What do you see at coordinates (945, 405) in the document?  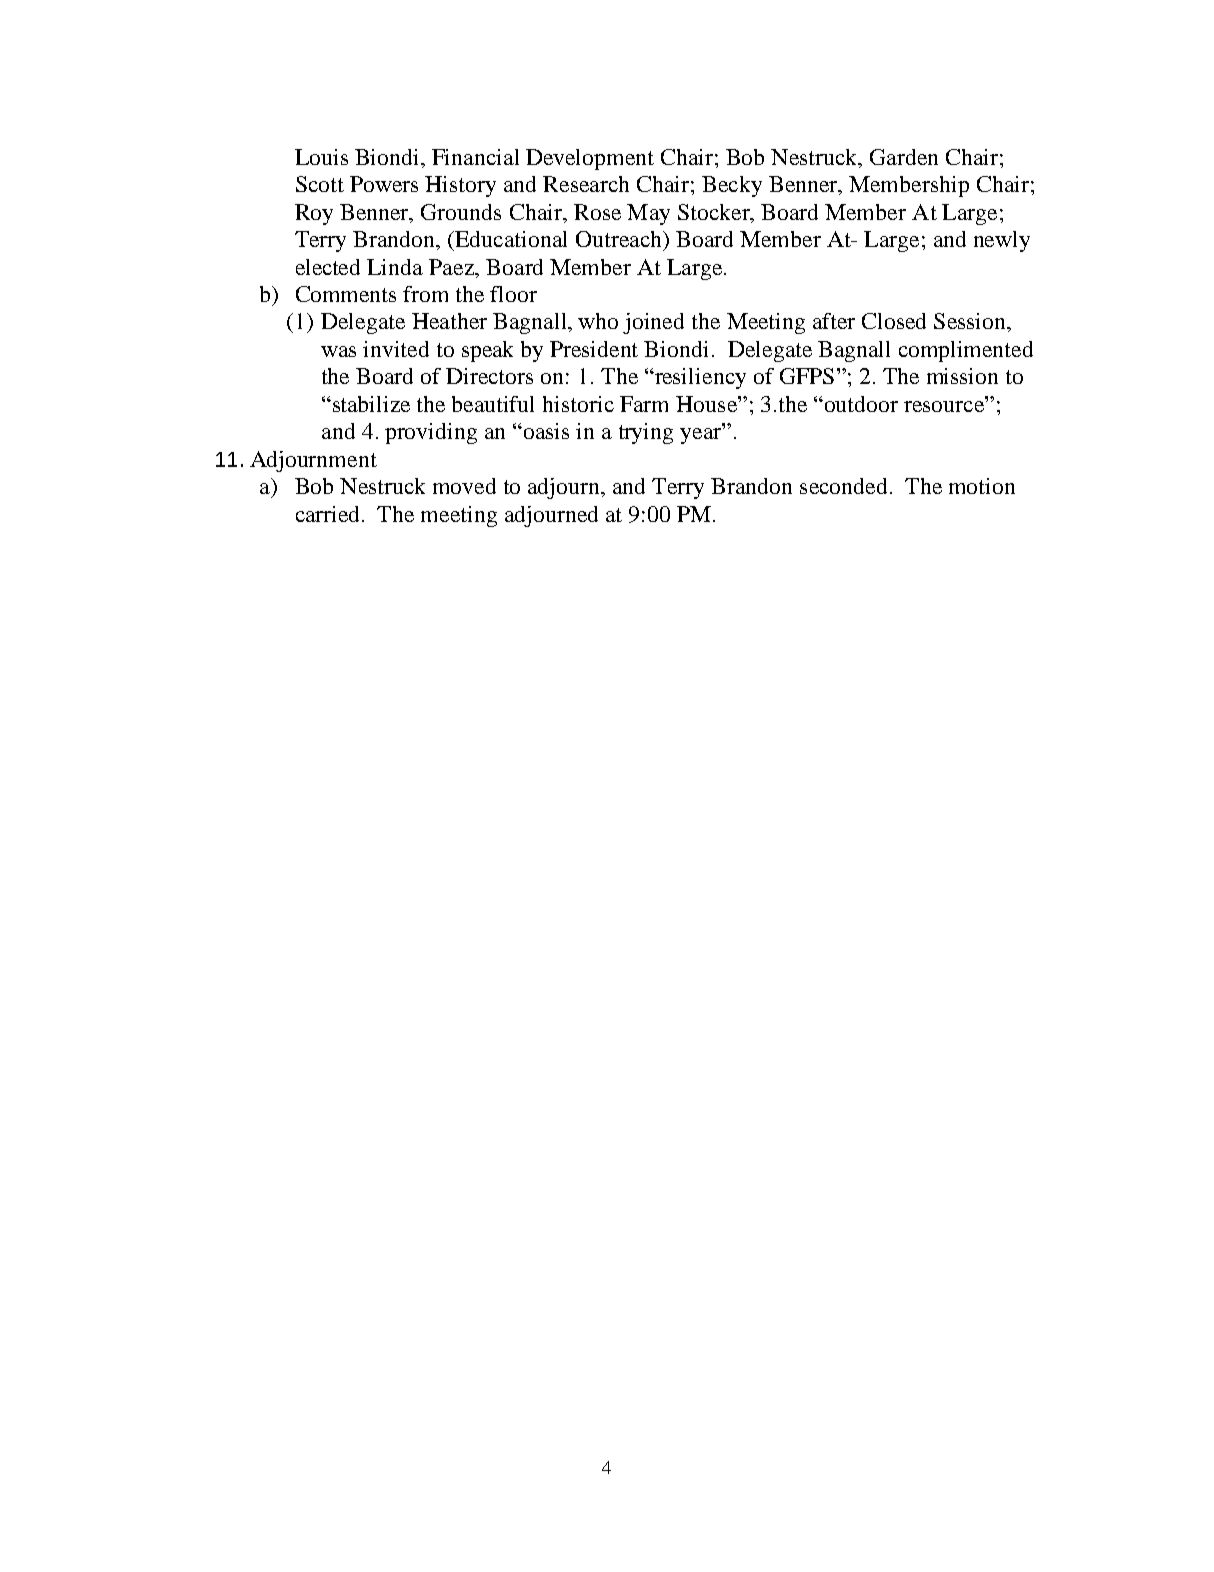 I see `resource` at bounding box center [945, 405].
